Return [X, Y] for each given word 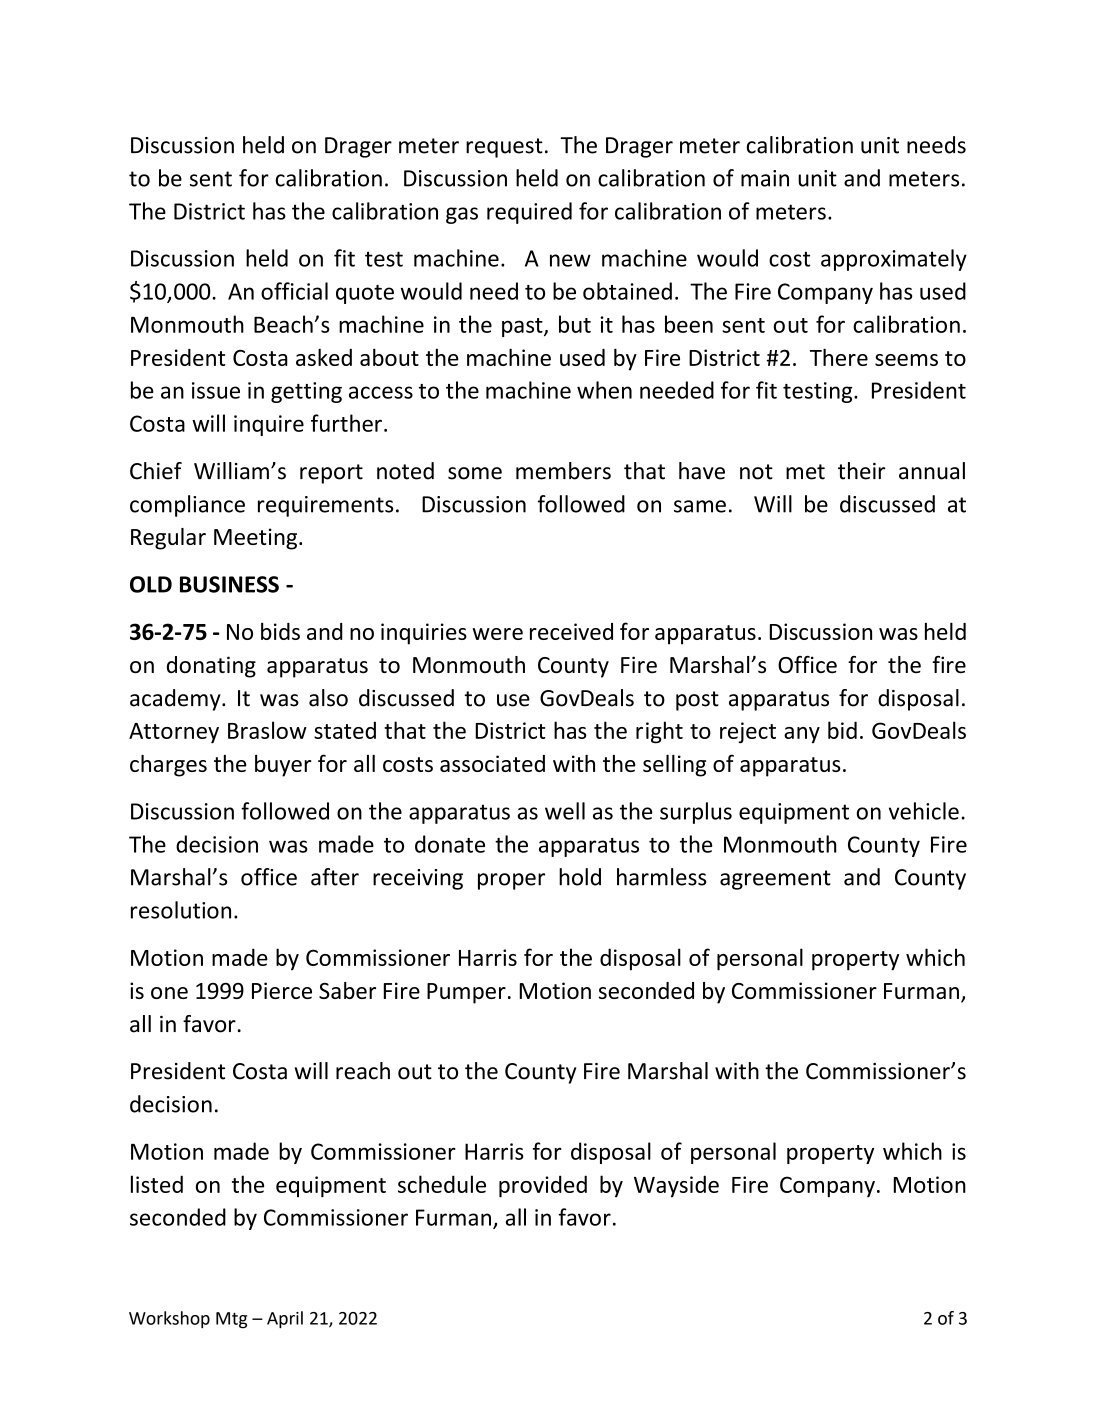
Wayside [676, 1186]
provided [543, 1186]
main [765, 178]
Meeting [257, 539]
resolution [181, 910]
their [862, 471]
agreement [775, 880]
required [529, 213]
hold [580, 877]
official [294, 291]
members [563, 471]
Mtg [231, 1320]
